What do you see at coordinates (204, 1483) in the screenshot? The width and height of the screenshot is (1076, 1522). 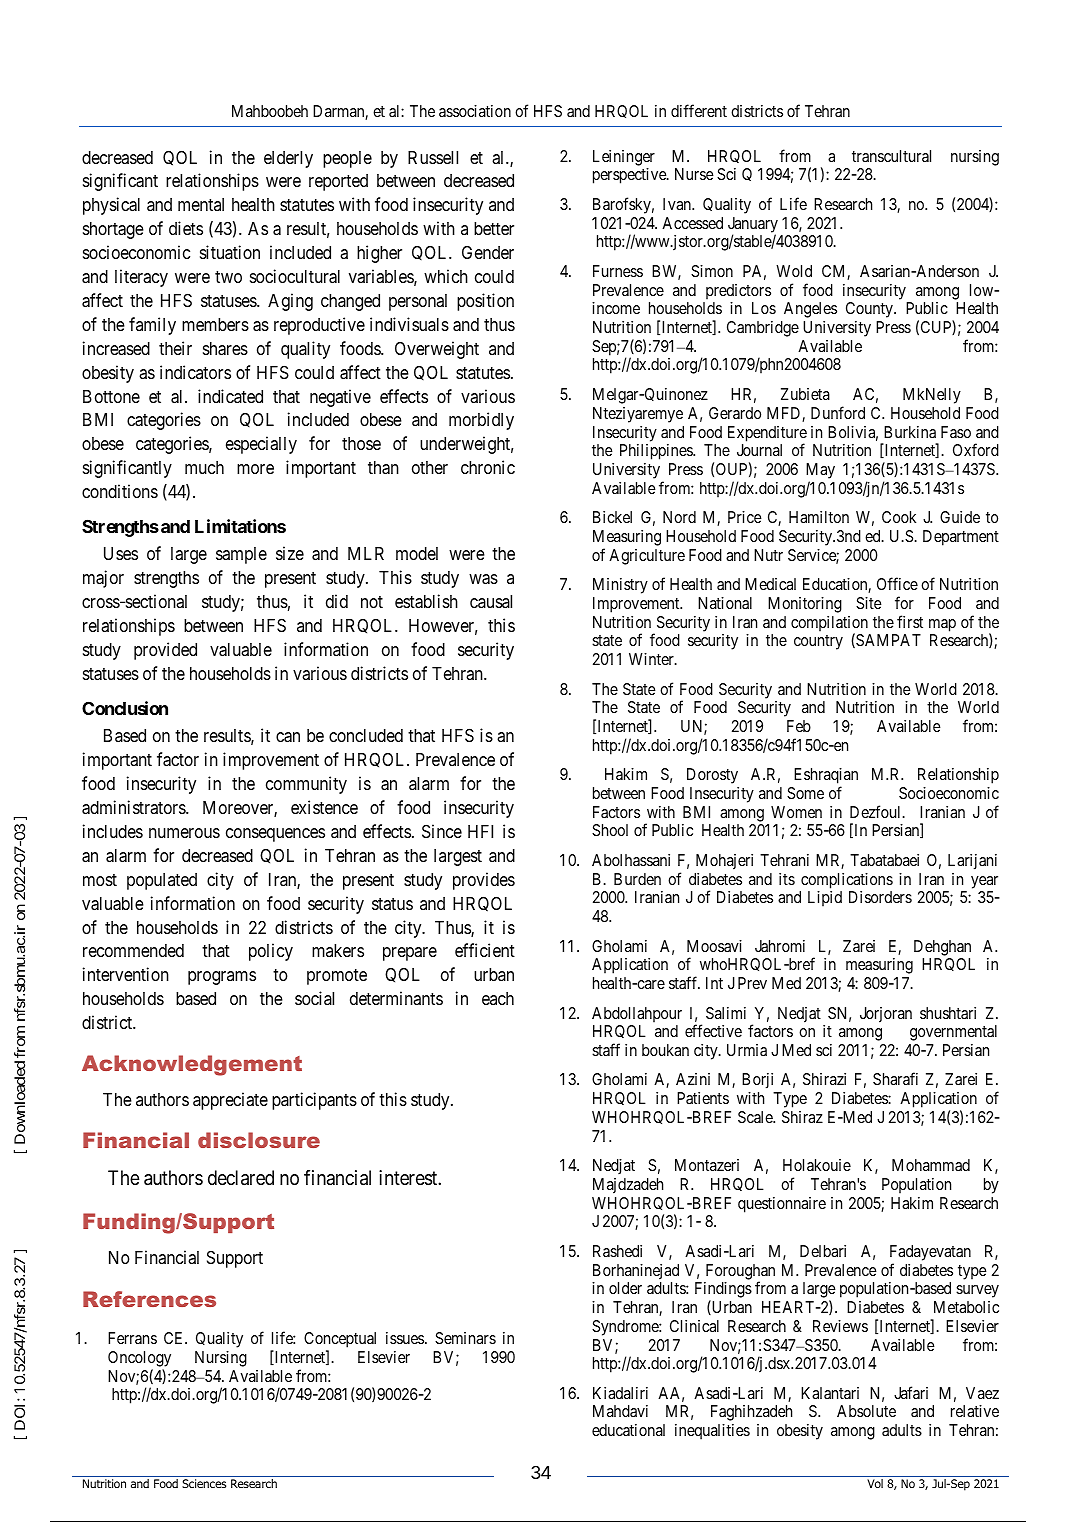 I see `Sciences` at bounding box center [204, 1483].
